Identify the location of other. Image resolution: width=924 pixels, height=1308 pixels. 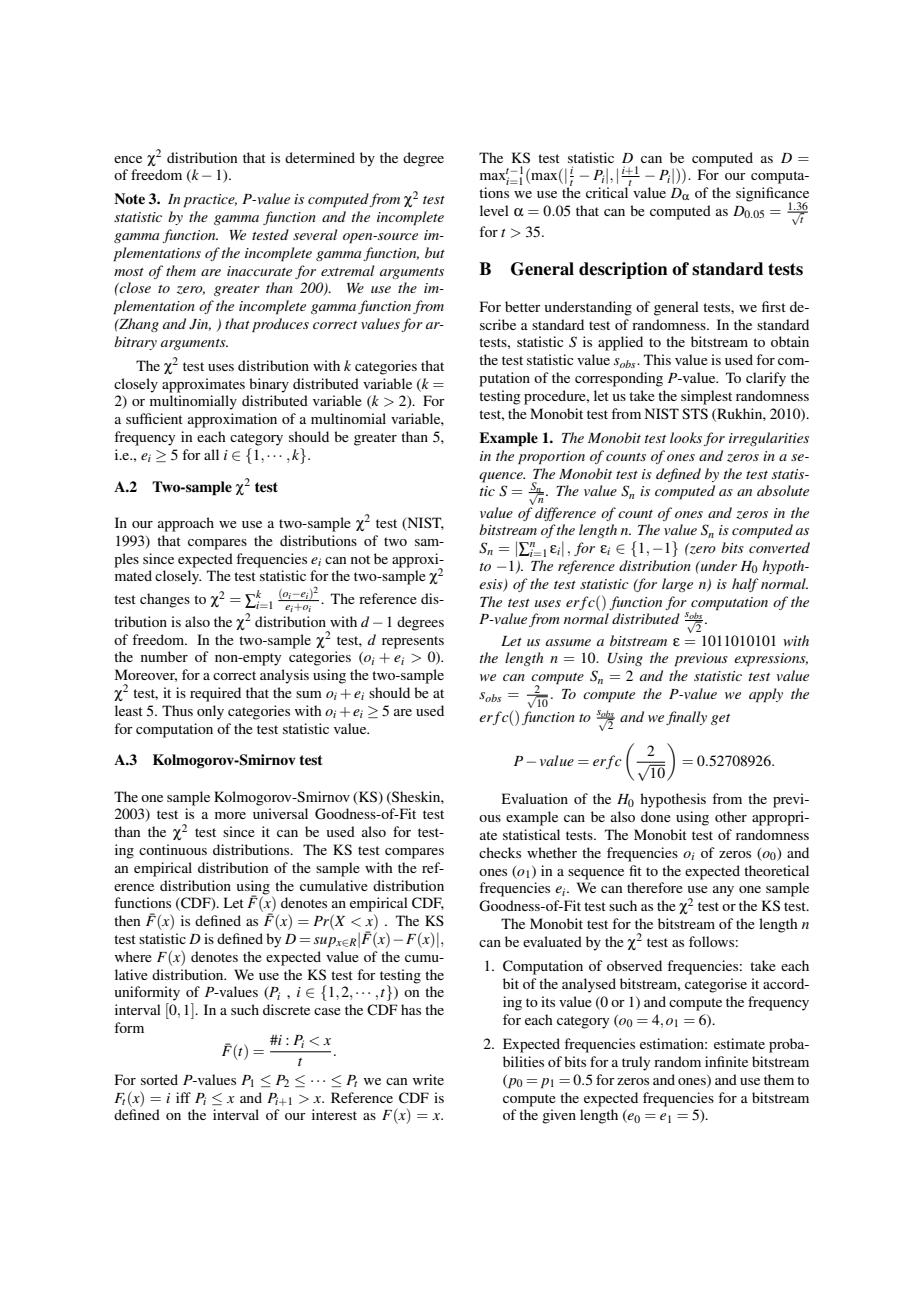
(731, 816).
